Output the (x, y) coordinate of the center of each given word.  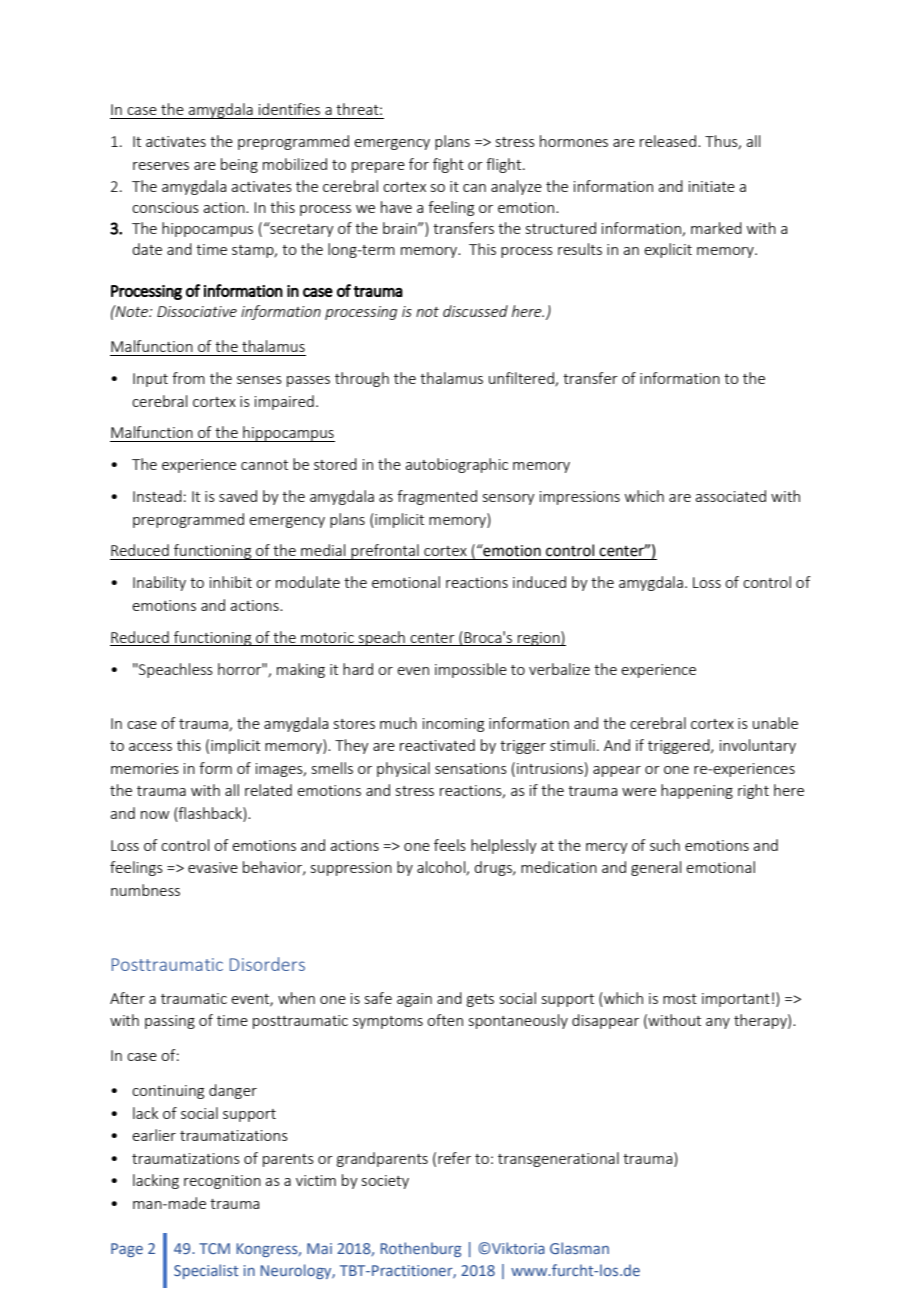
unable (775, 723)
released (668, 141)
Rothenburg (420, 1249)
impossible (471, 670)
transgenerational (558, 1159)
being (239, 165)
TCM (214, 1248)
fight (448, 165)
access (150, 747)
